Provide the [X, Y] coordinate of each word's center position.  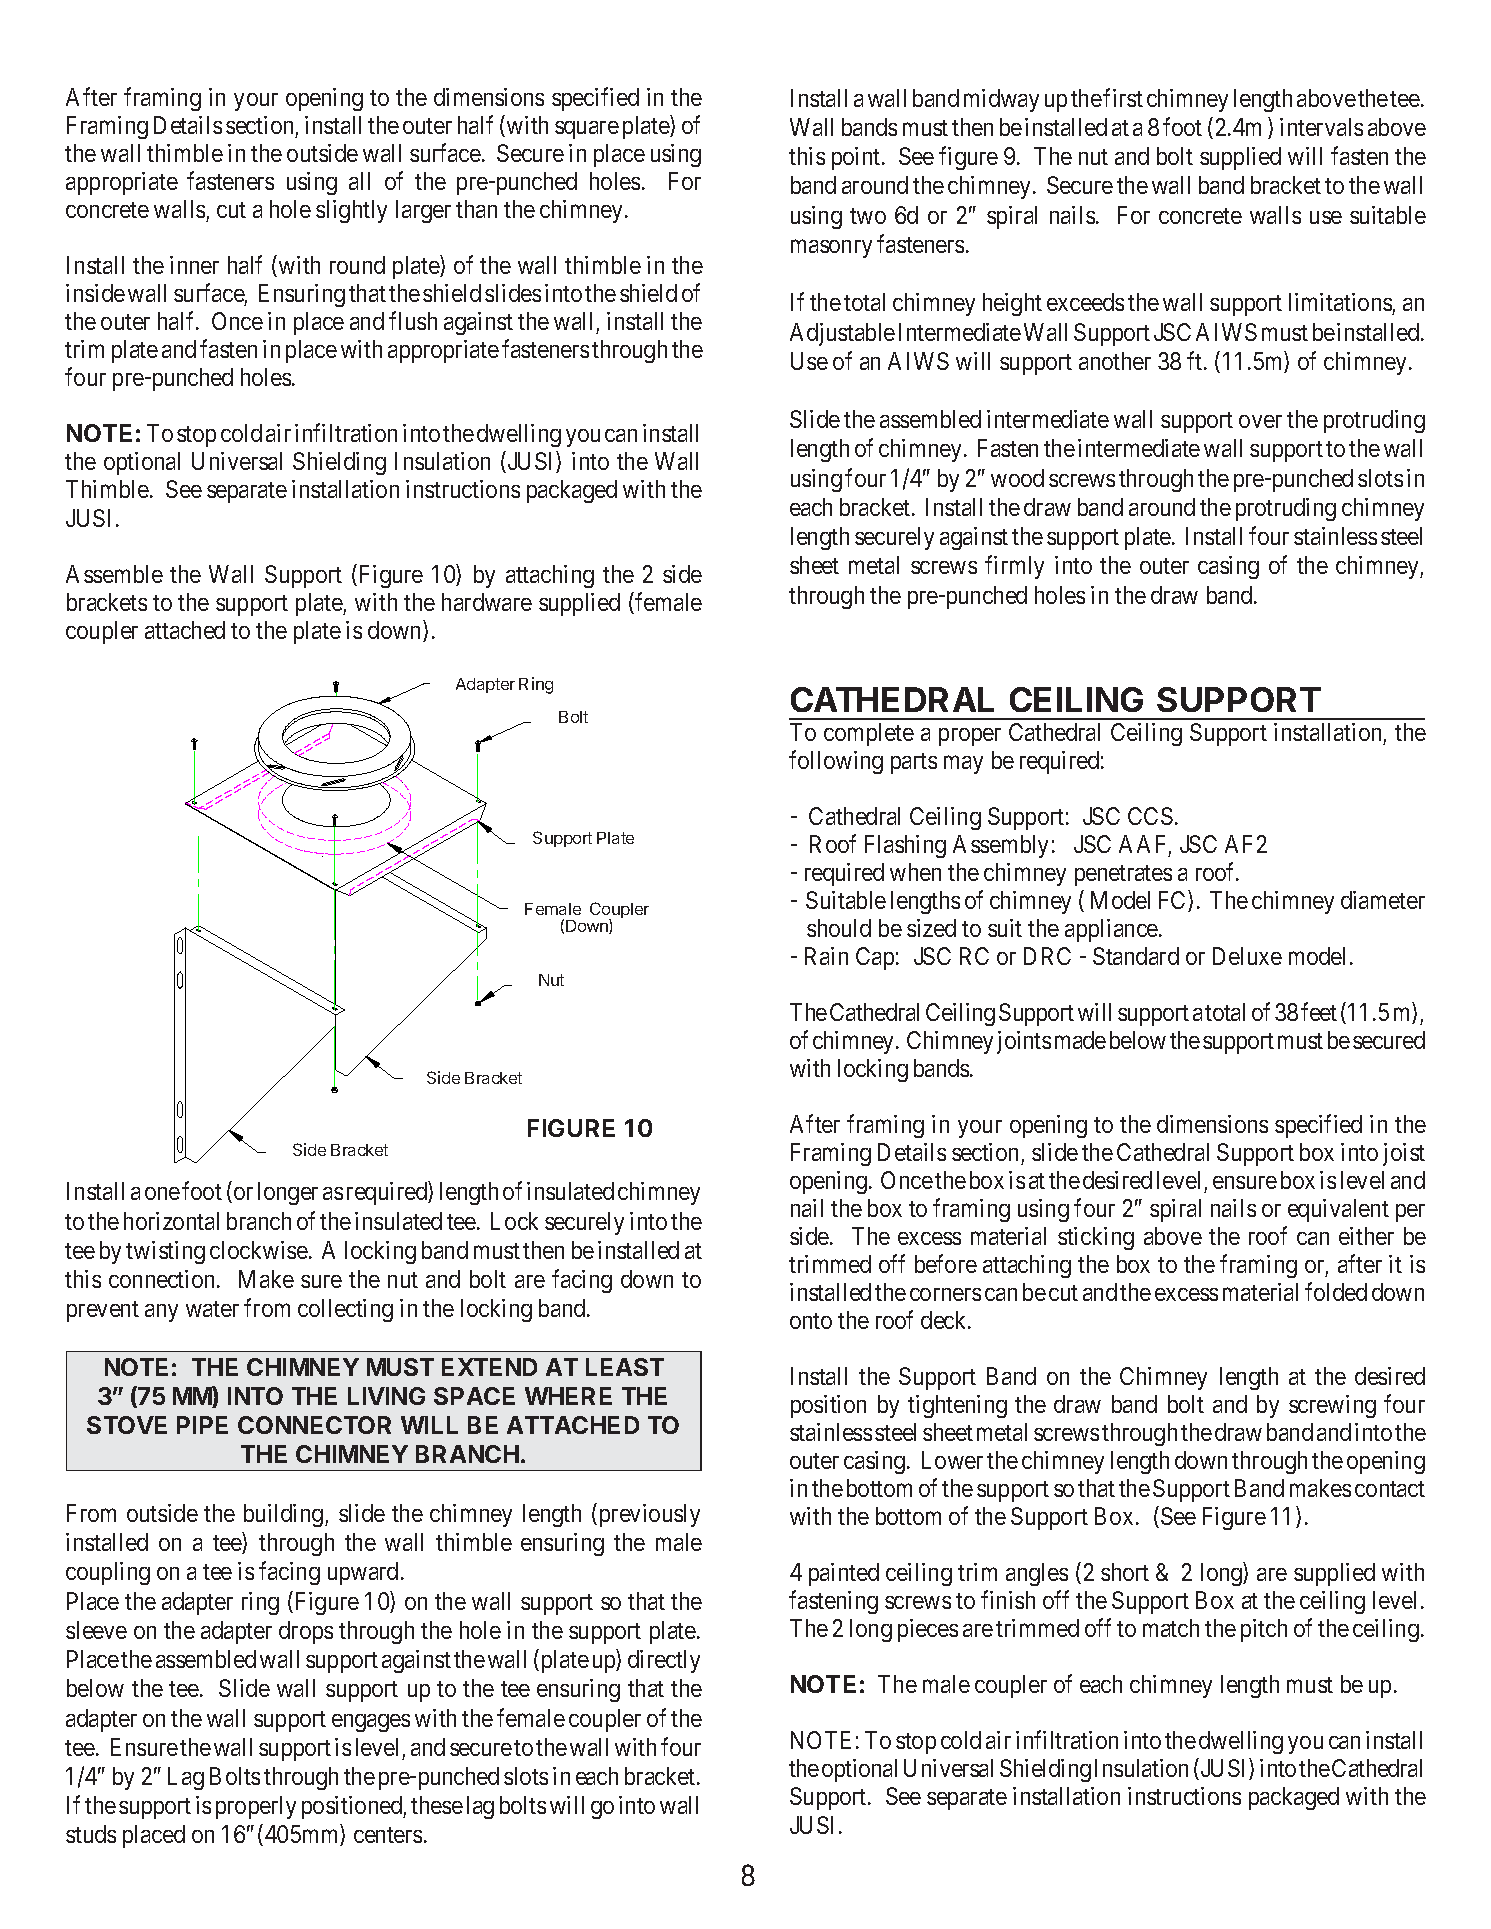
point [857, 158]
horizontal [171, 1221]
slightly [351, 211]
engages [371, 1723]
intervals [1321, 127]
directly [664, 1661]
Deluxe [1247, 956]
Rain [826, 956]
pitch [1264, 1630]
